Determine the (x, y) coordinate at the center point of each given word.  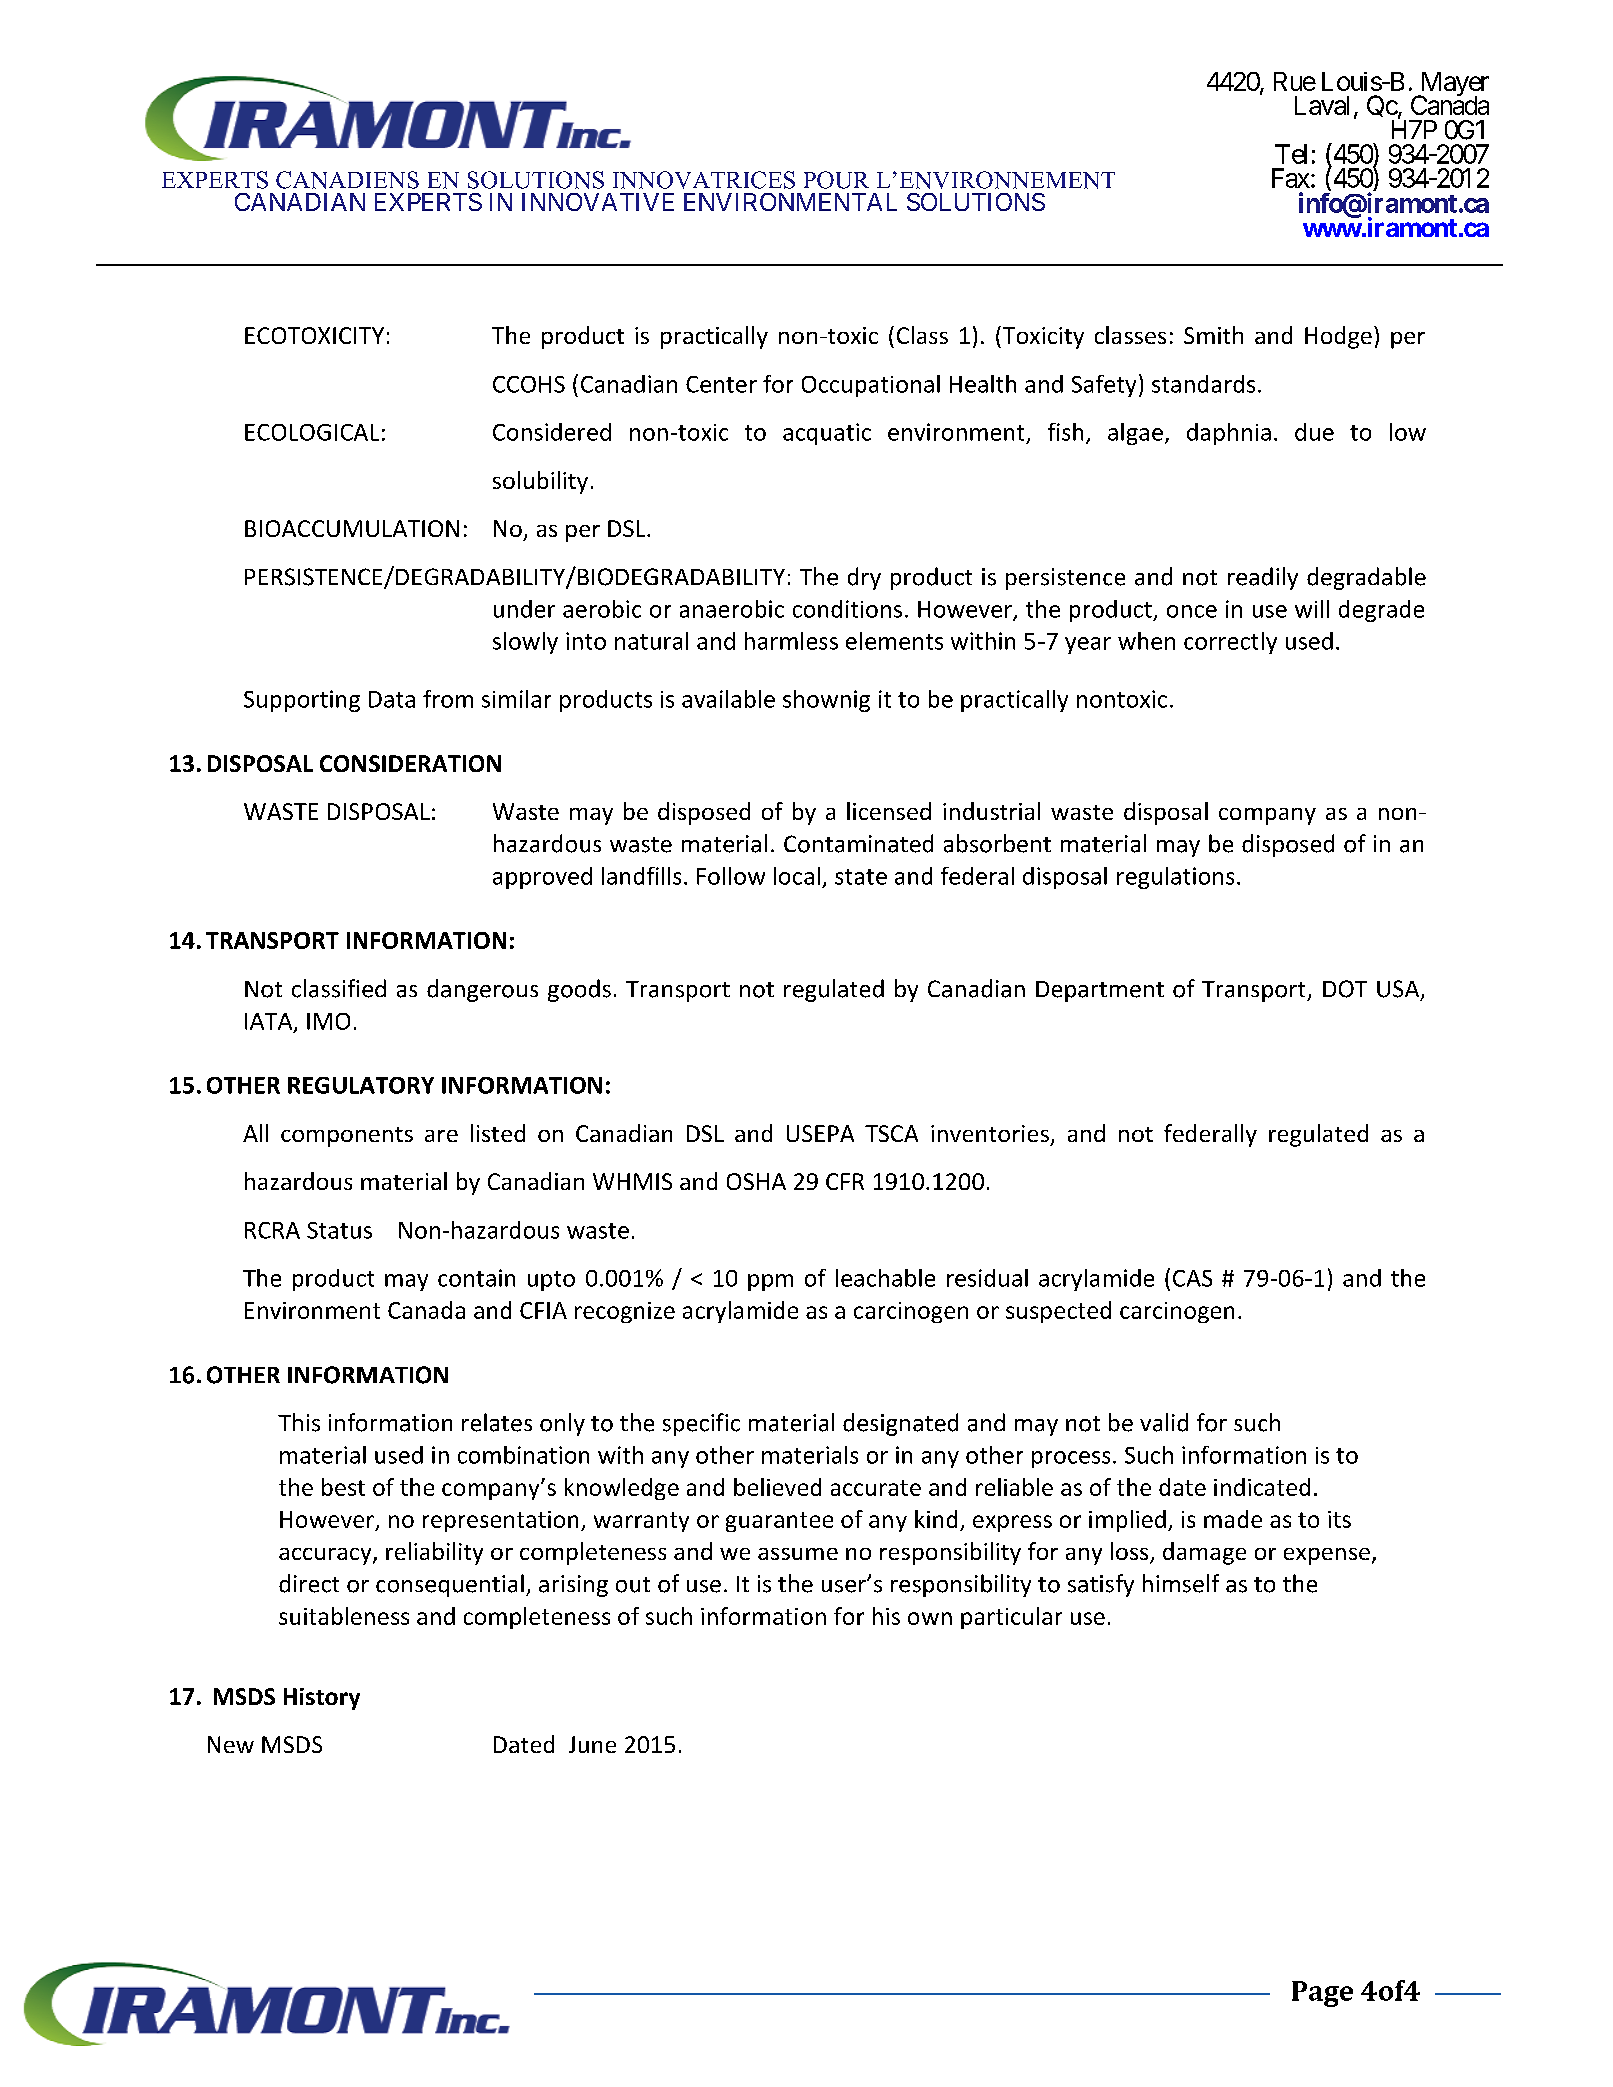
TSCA (891, 1133)
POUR (836, 180)
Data (392, 699)
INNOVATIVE (598, 202)
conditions (847, 609)
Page (1322, 1994)
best (343, 1487)
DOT (1345, 989)
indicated (1262, 1487)
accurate (876, 1488)
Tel (1291, 154)
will (1312, 609)
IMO (328, 1021)
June (592, 1744)
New (231, 1744)
